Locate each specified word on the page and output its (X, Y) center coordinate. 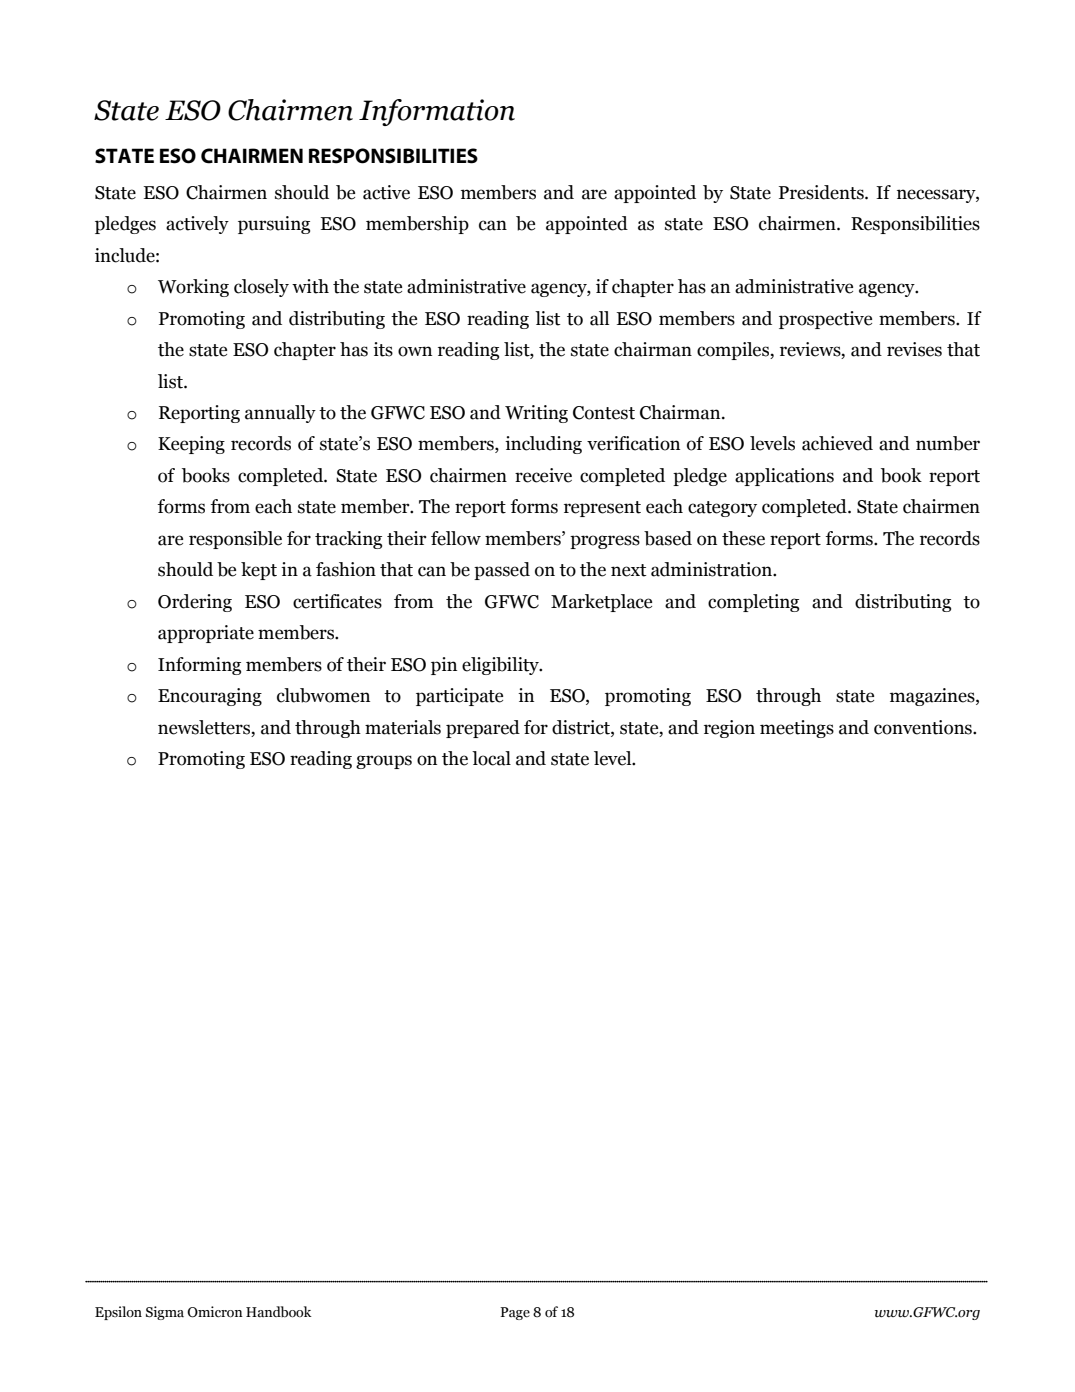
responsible (235, 540)
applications (784, 477)
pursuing (274, 225)
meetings (797, 729)
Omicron (215, 1312)
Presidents (822, 192)
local (491, 758)
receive (543, 475)
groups (384, 762)
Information (437, 112)
